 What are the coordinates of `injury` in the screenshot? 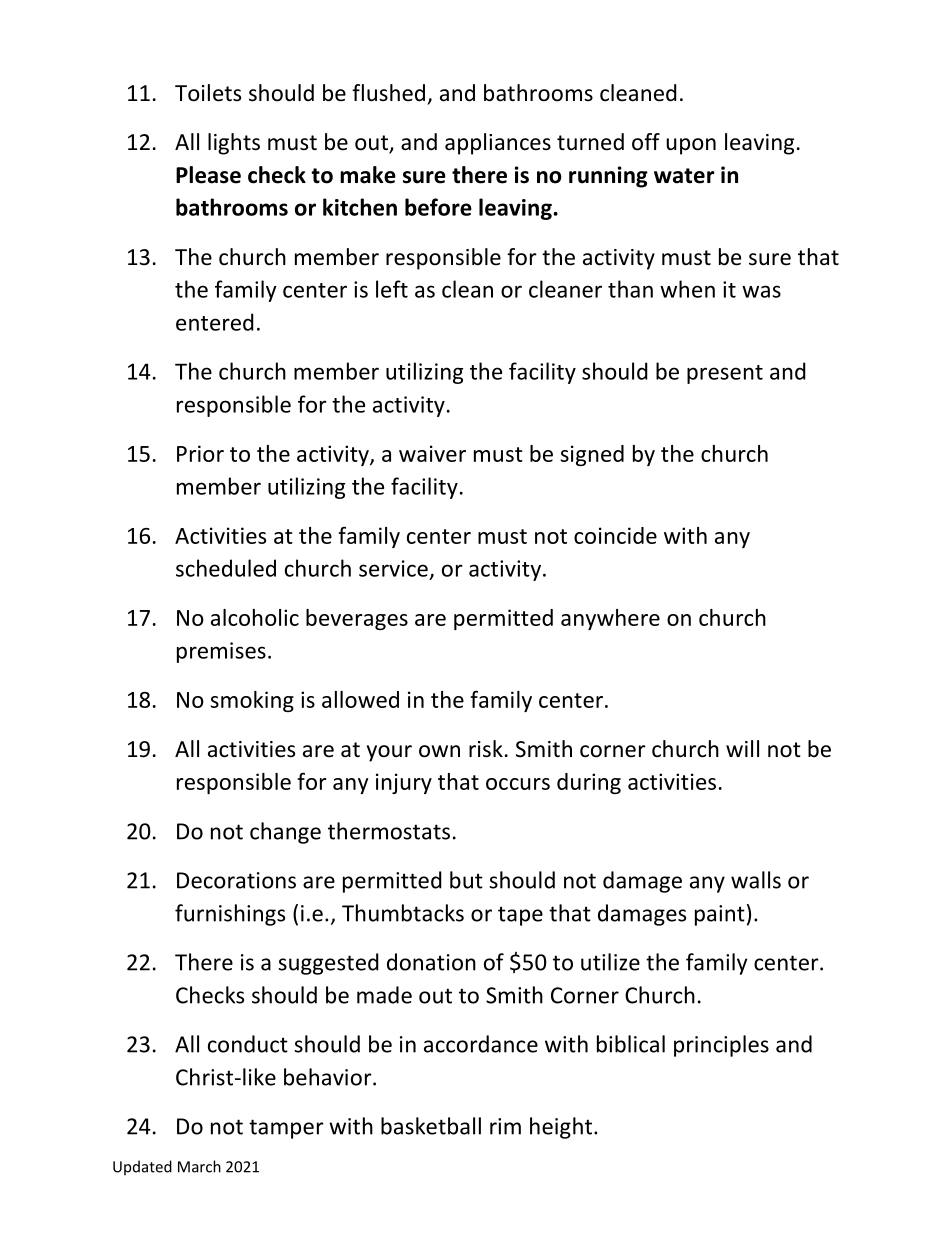 It's located at (404, 783).
